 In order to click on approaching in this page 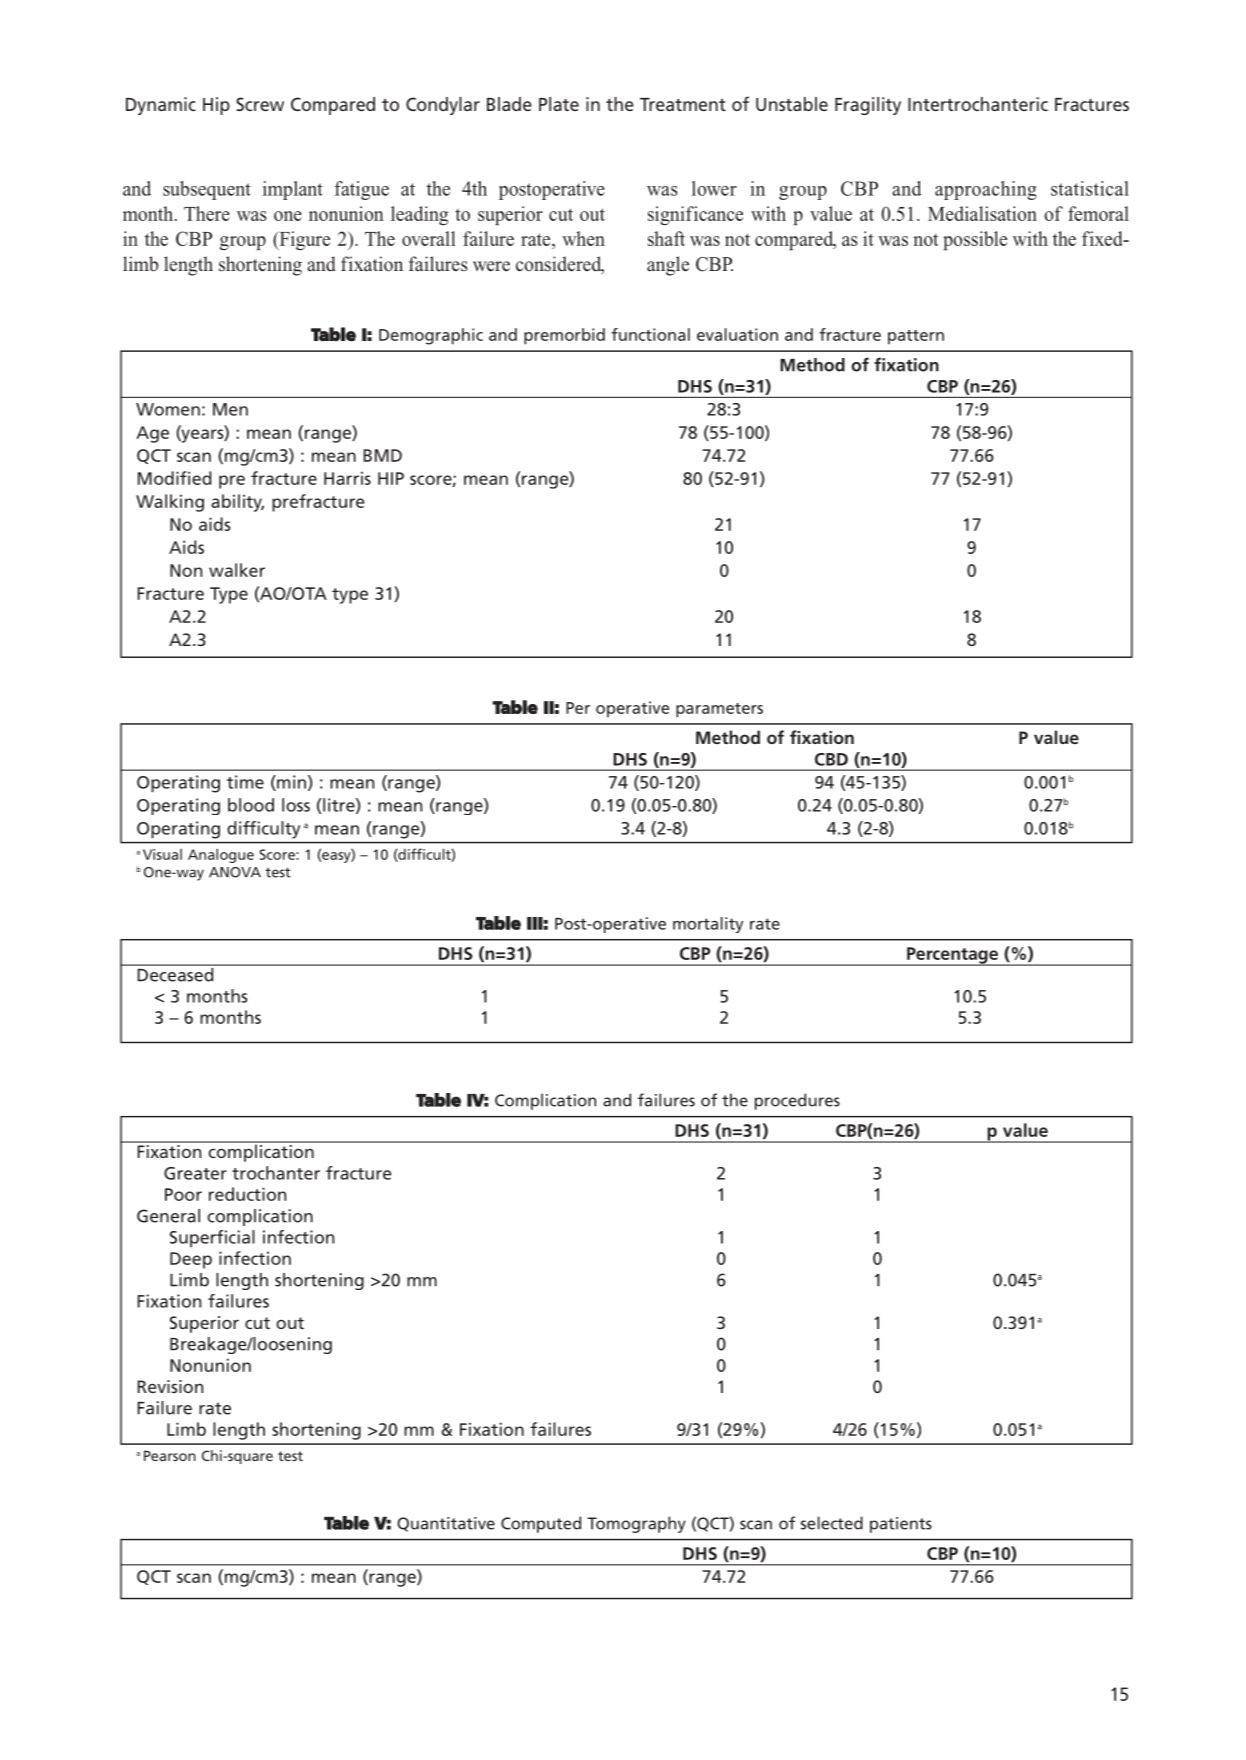, I will do `click(986, 190)`.
